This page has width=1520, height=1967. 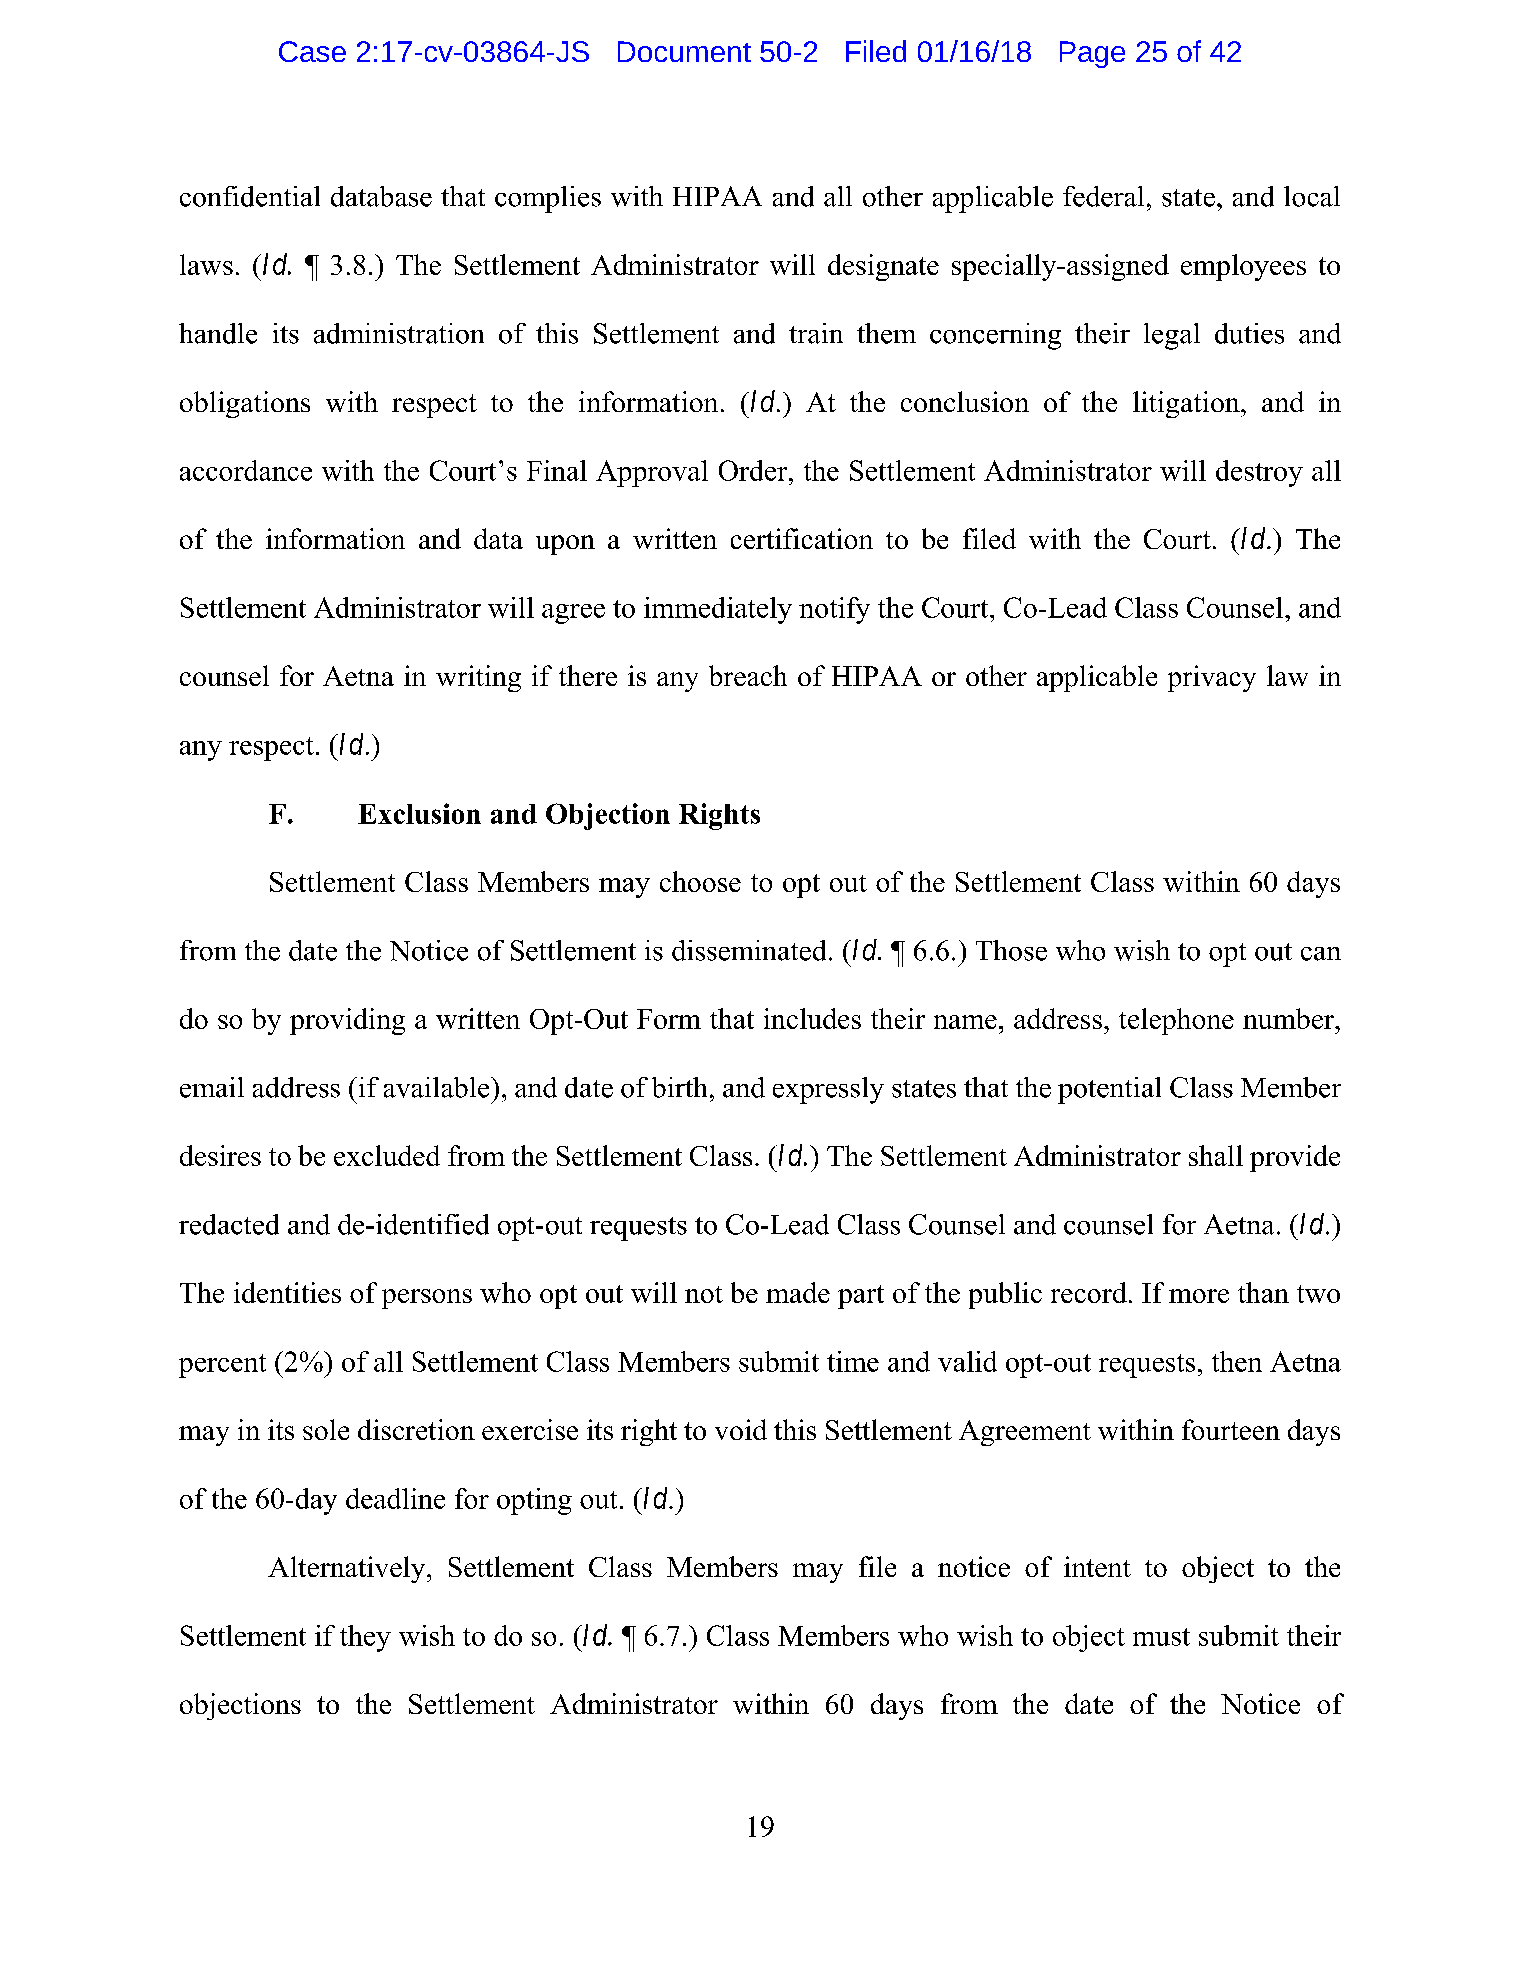 What do you see at coordinates (1092, 54) in the page?
I see `Page` at bounding box center [1092, 54].
